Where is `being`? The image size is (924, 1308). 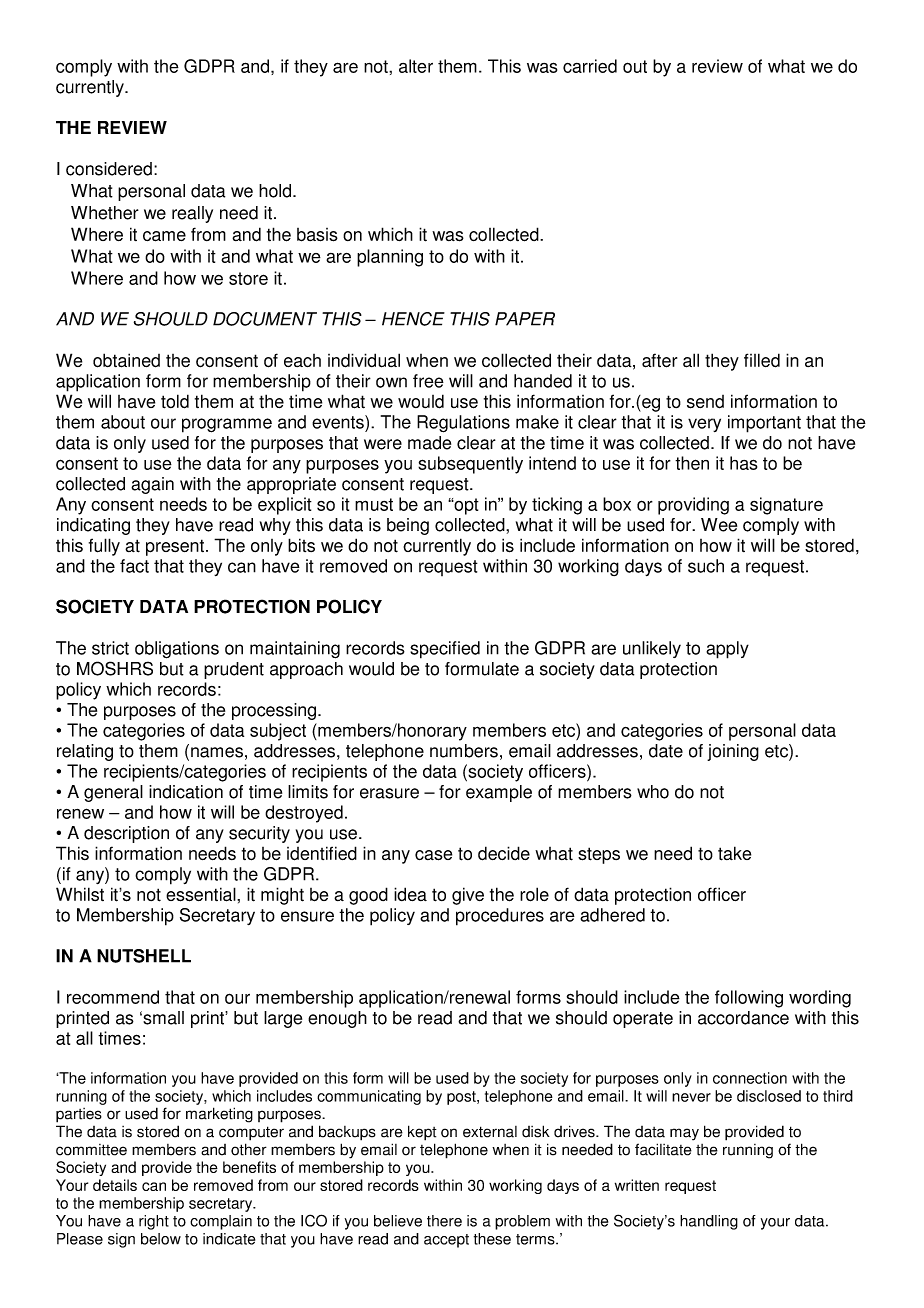 being is located at coordinates (408, 526).
